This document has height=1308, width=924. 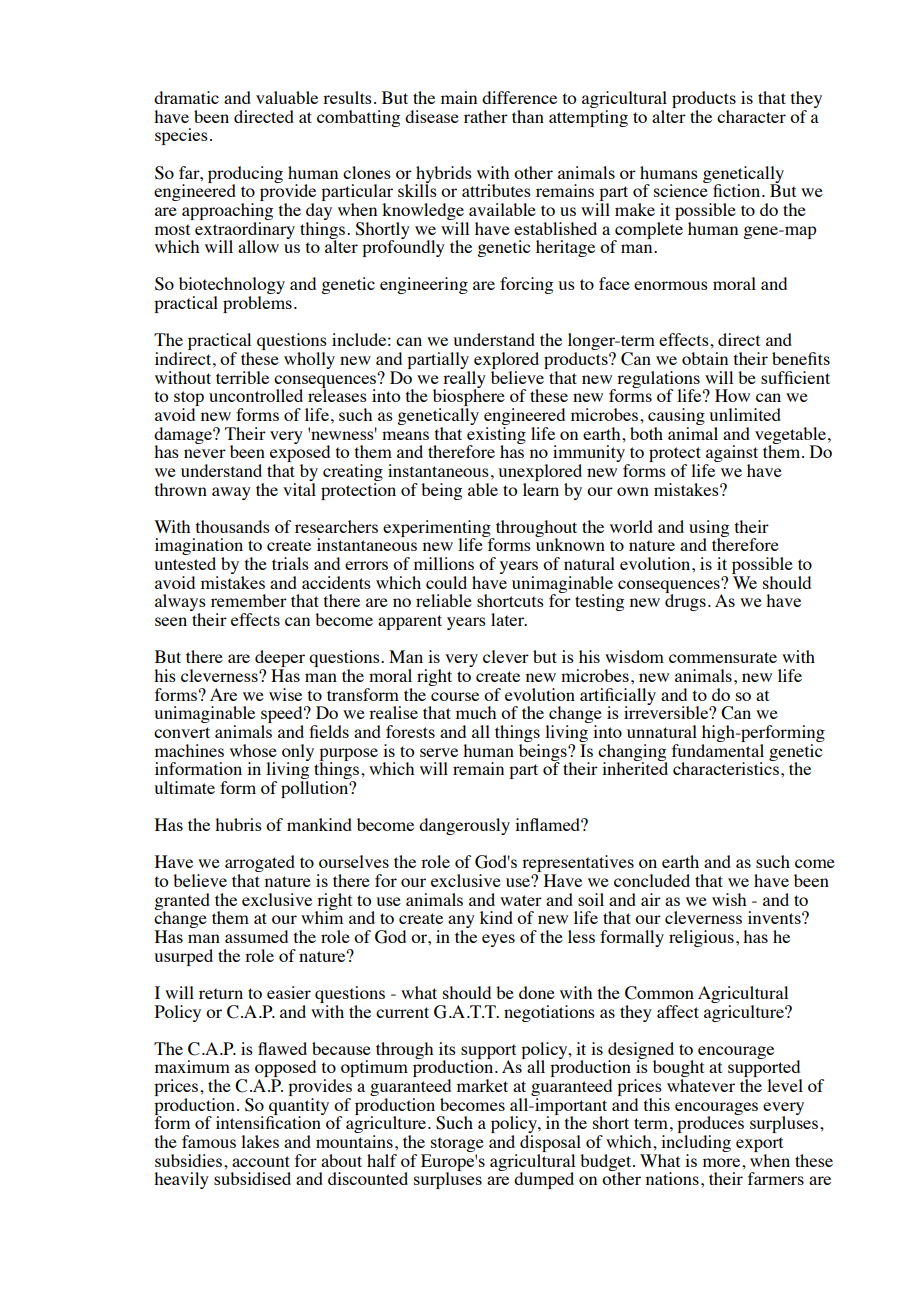 What do you see at coordinates (723, 657) in the document?
I see `commensurate` at bounding box center [723, 657].
